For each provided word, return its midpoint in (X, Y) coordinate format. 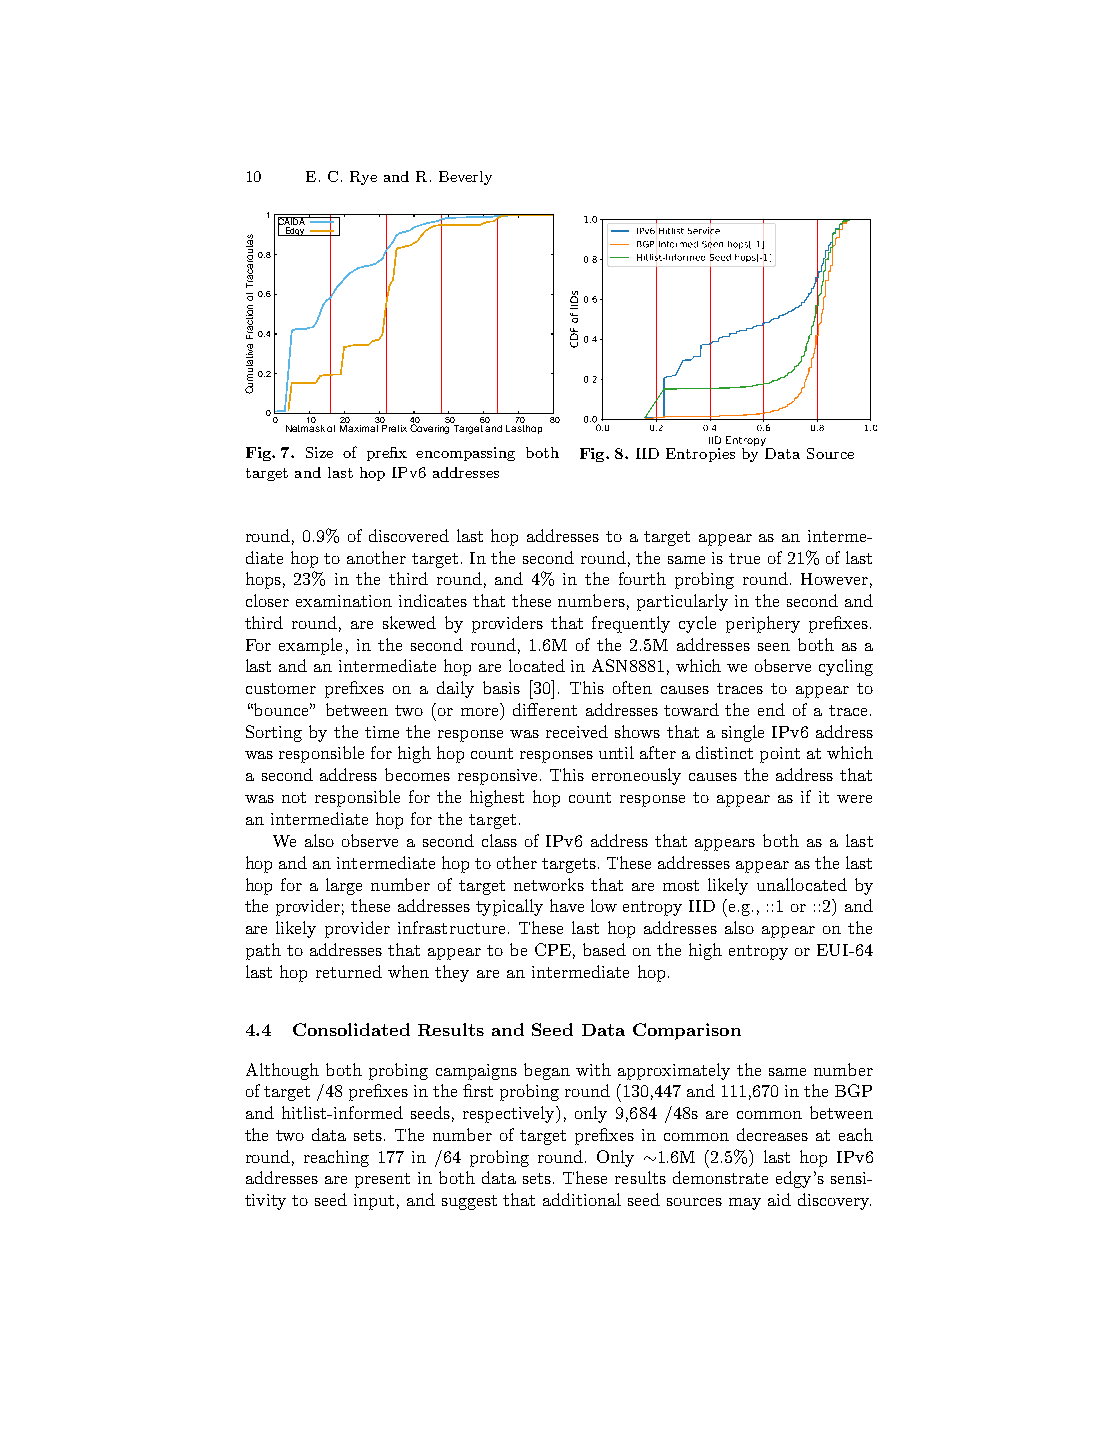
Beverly (465, 178)
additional (582, 1199)
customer (281, 688)
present (382, 1180)
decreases (772, 1134)
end (771, 709)
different (545, 709)
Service (704, 230)
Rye (363, 178)
